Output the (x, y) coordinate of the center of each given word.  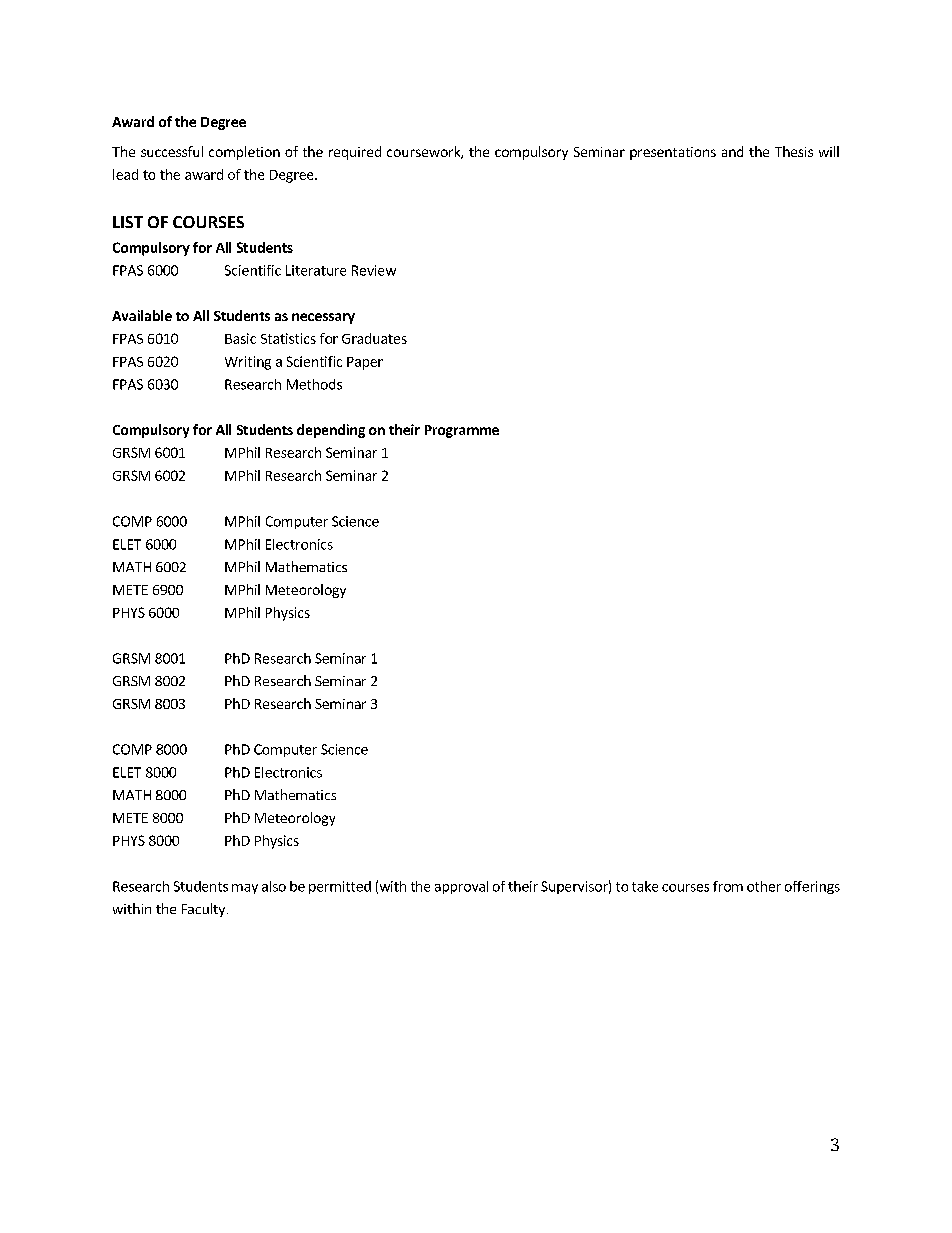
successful (172, 151)
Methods (314, 384)
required (355, 153)
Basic (240, 338)
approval (461, 887)
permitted (340, 887)
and (732, 151)
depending (331, 431)
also (274, 886)
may (245, 889)
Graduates (374, 338)
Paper (365, 363)
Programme (462, 431)
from (728, 886)
